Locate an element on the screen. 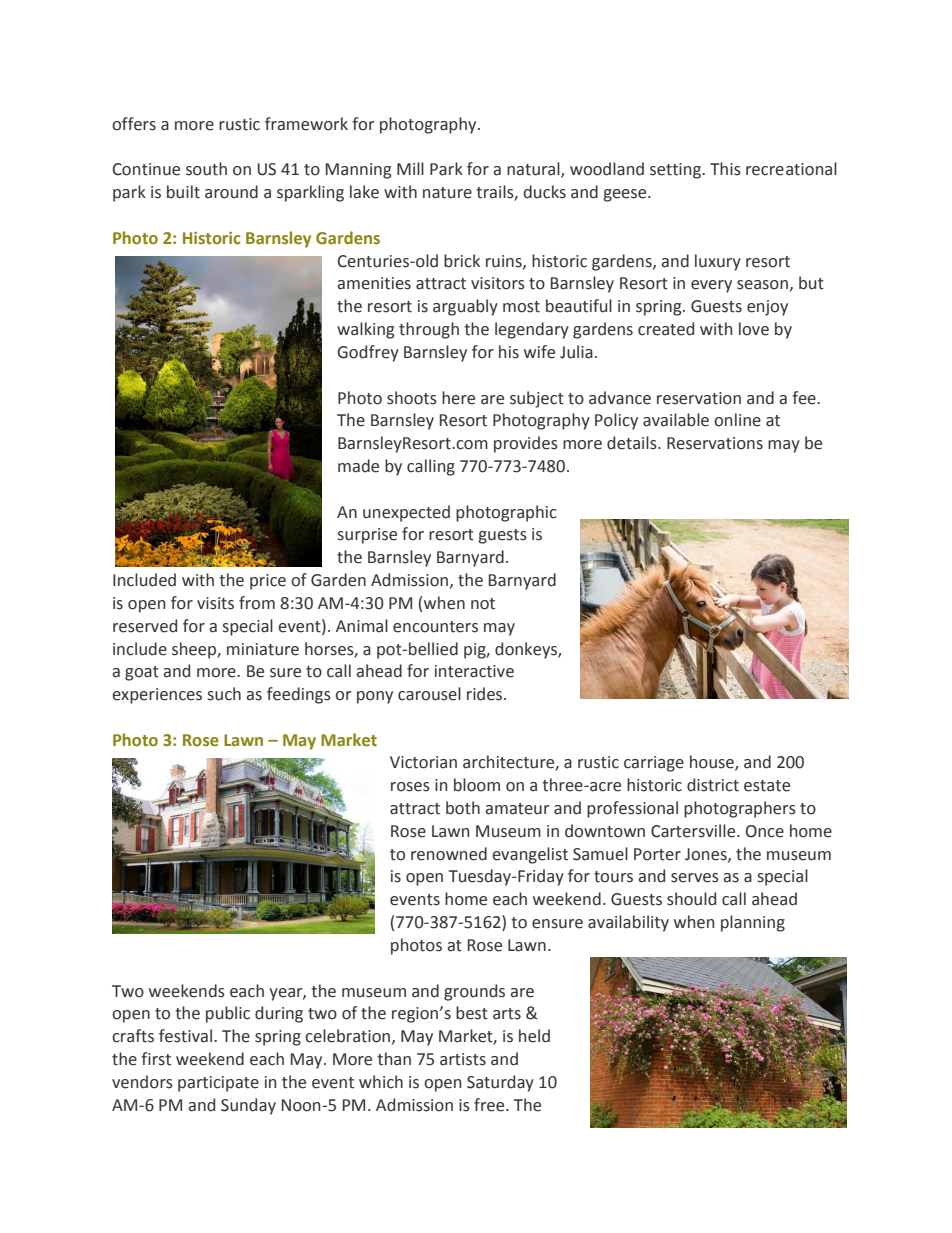 This screenshot has height=1233, width=952. nature is located at coordinates (447, 193).
